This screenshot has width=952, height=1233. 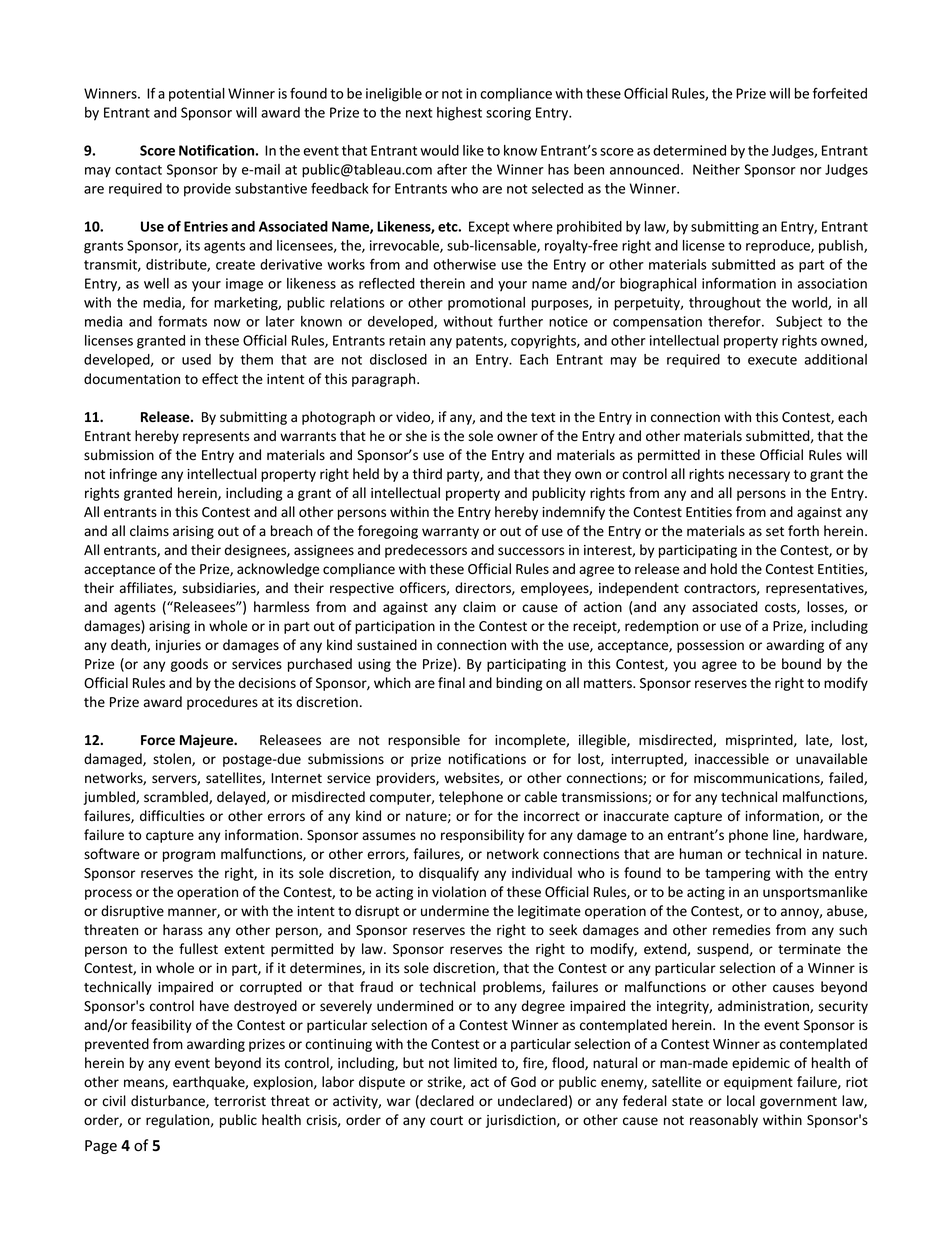 I want to click on formats, so click(x=182, y=321).
